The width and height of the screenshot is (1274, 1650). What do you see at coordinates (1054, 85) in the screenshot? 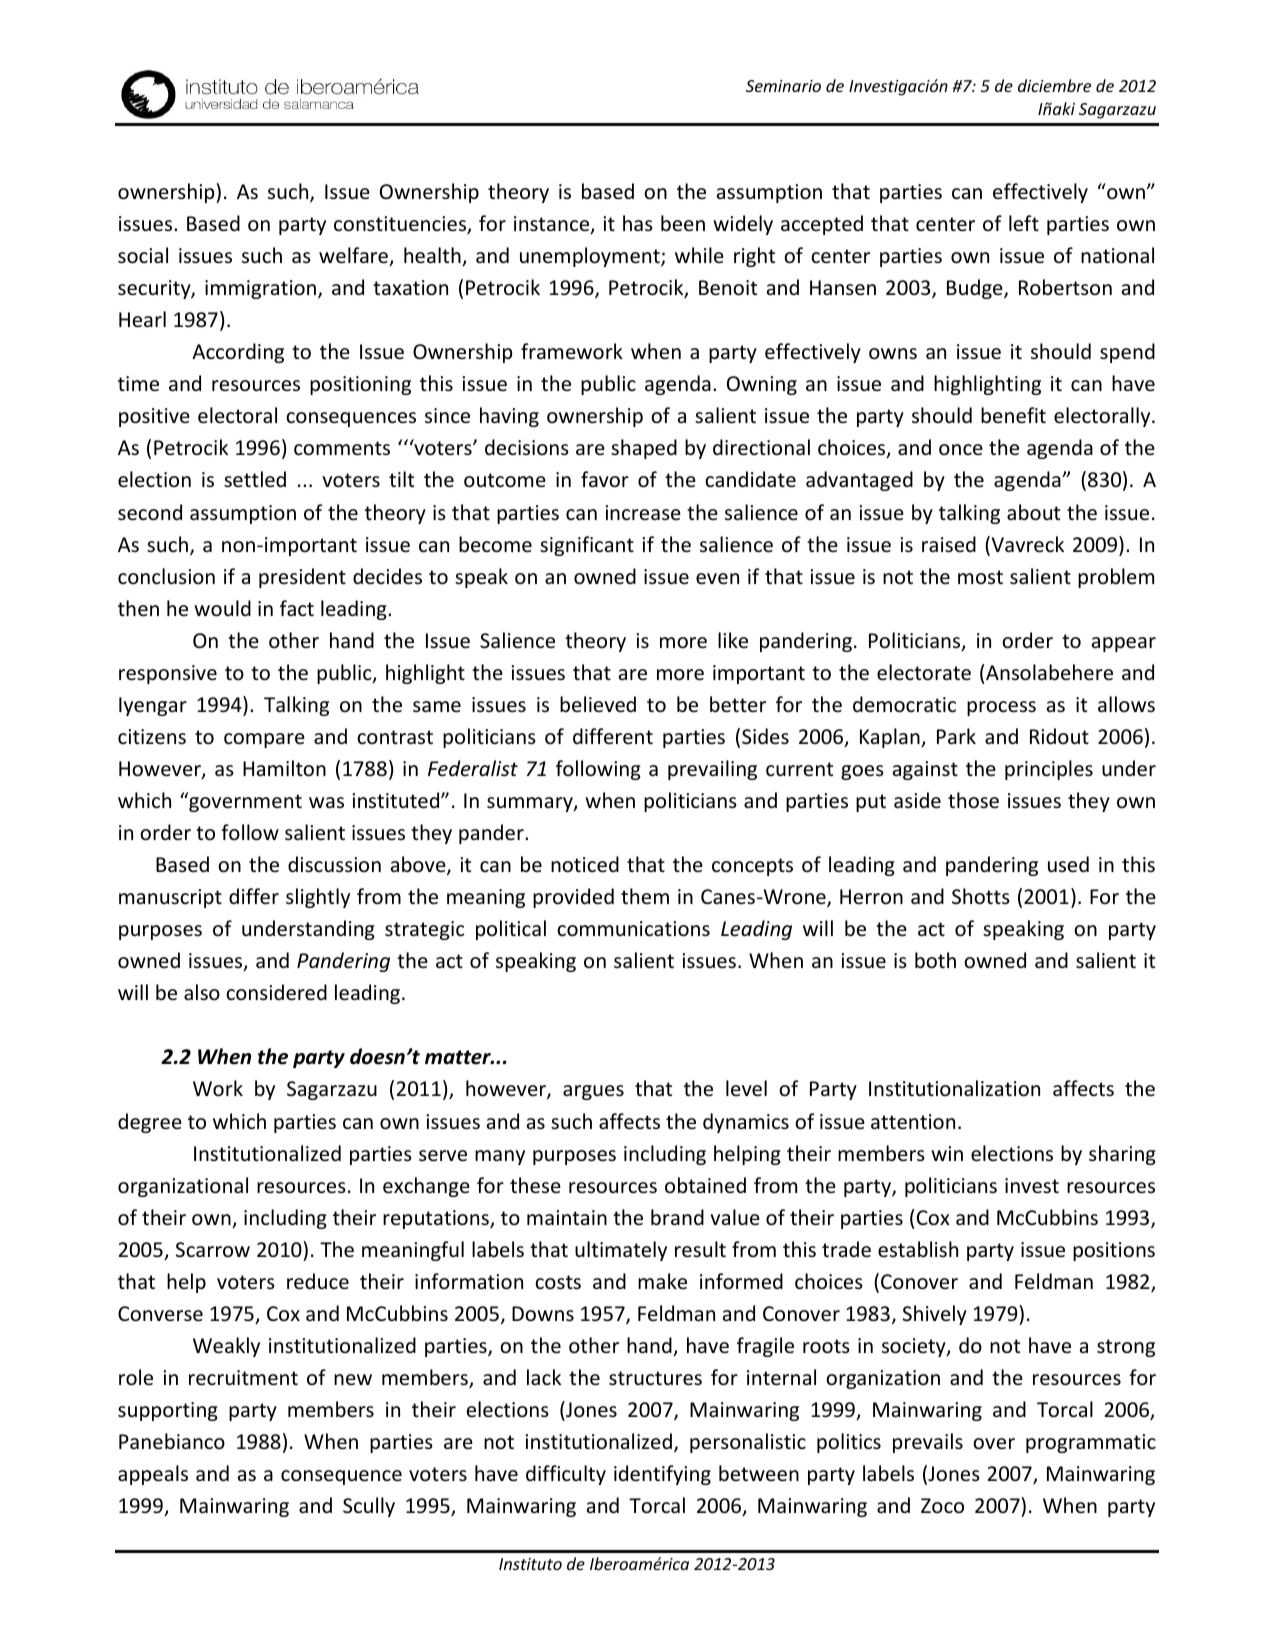
I see `diciembre` at bounding box center [1054, 85].
